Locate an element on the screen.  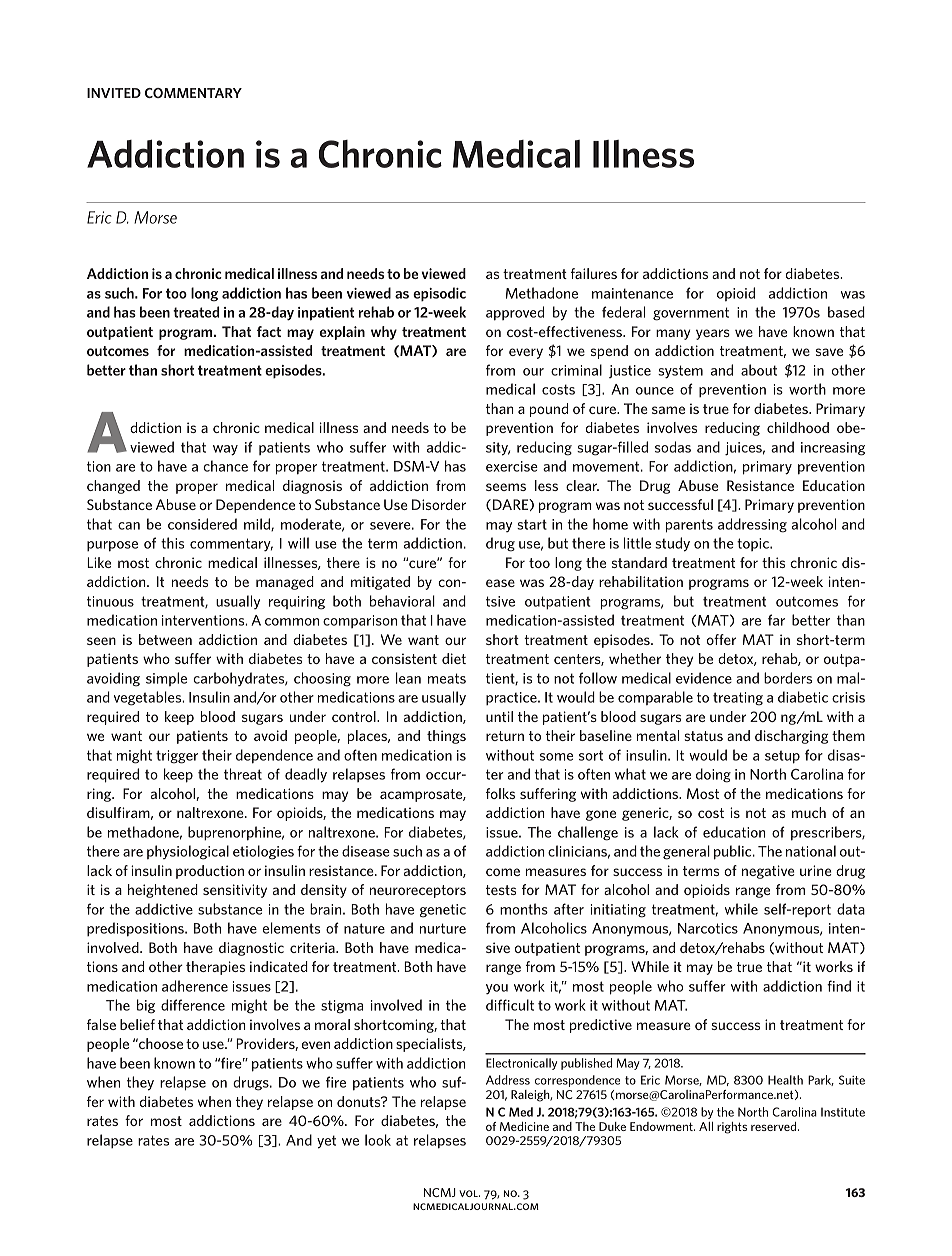
folks is located at coordinates (500, 793).
